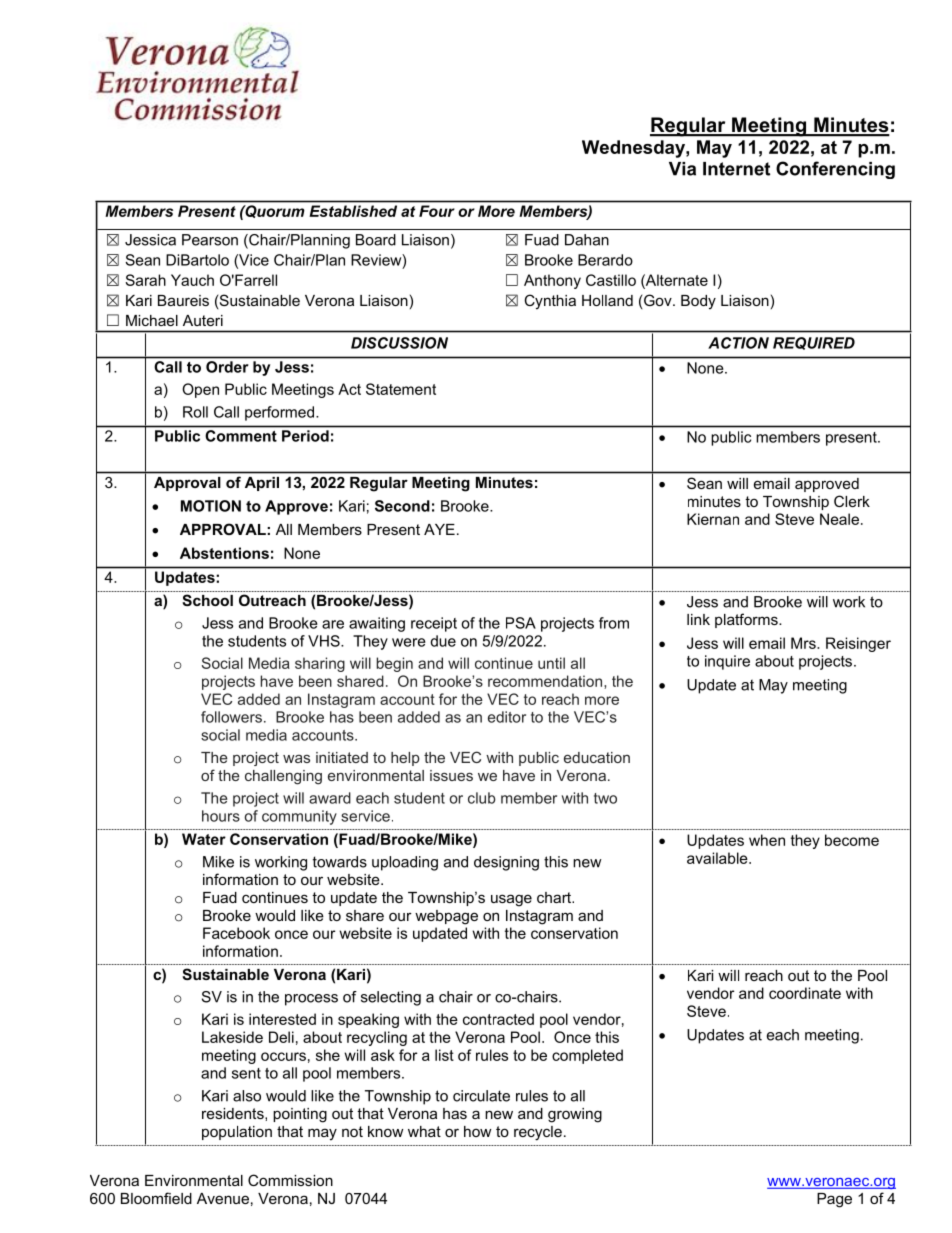  What do you see at coordinates (506, 863) in the screenshot?
I see `designing` at bounding box center [506, 863].
